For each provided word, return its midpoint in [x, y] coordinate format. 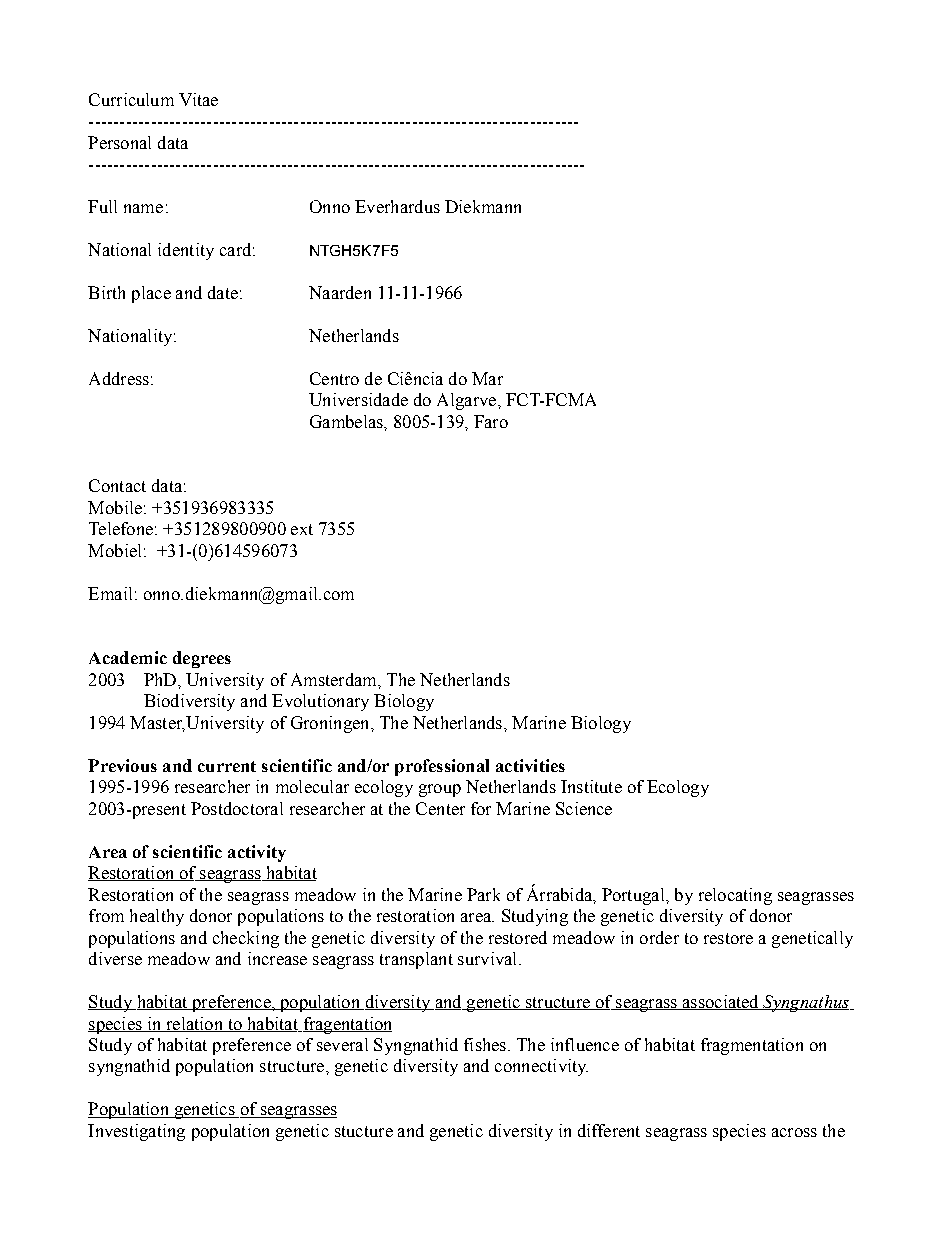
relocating [735, 896]
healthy [157, 917]
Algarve [468, 401]
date [223, 292]
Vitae [198, 99]
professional [442, 767]
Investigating [136, 1132]
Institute [591, 786]
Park [483, 894]
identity [186, 251]
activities [530, 765]
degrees [202, 659]
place [151, 294]
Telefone [121, 528]
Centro [334, 378]
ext [302, 529]
